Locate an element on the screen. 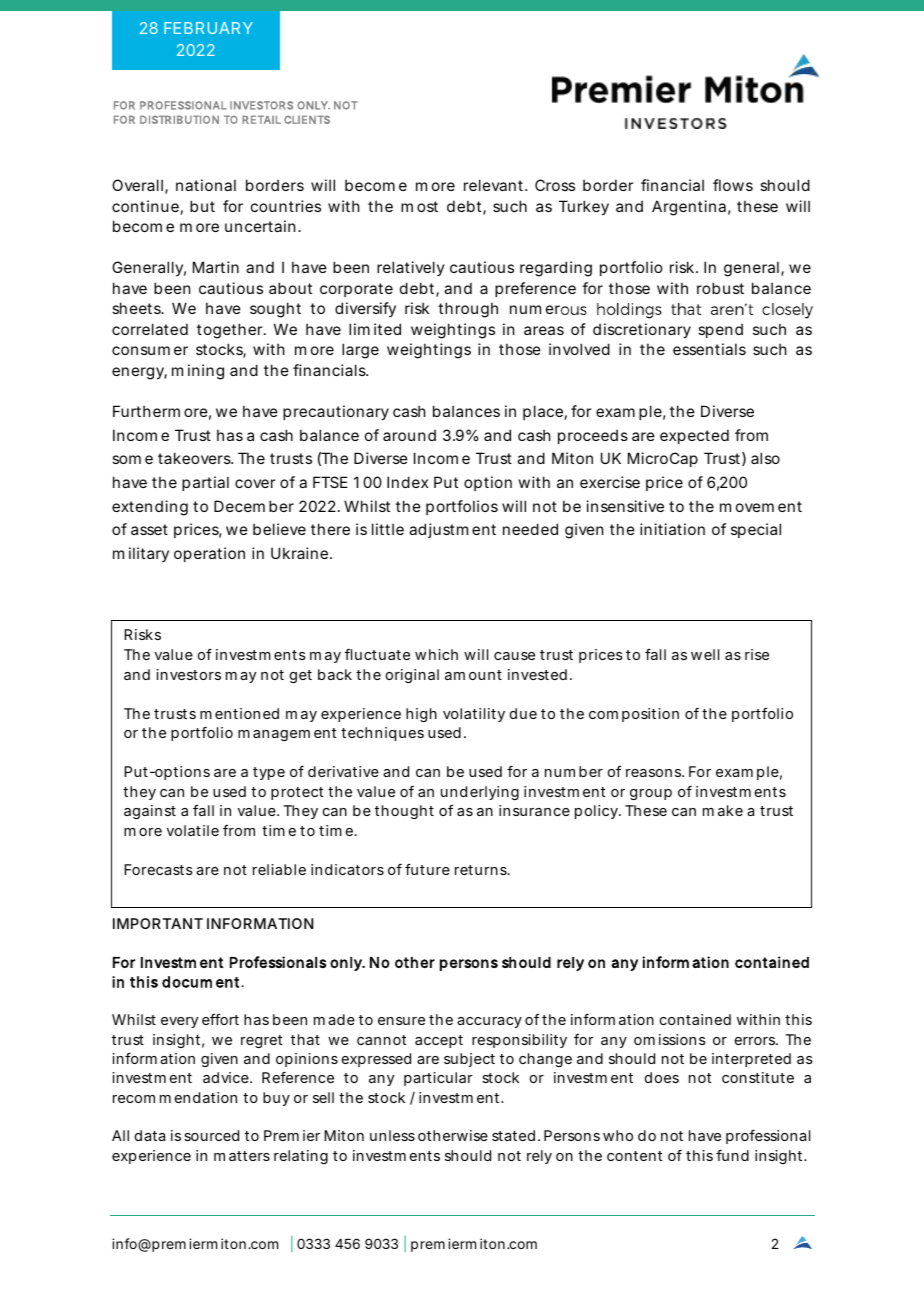 This screenshot has width=924, height=1309. expected is located at coordinates (694, 436).
